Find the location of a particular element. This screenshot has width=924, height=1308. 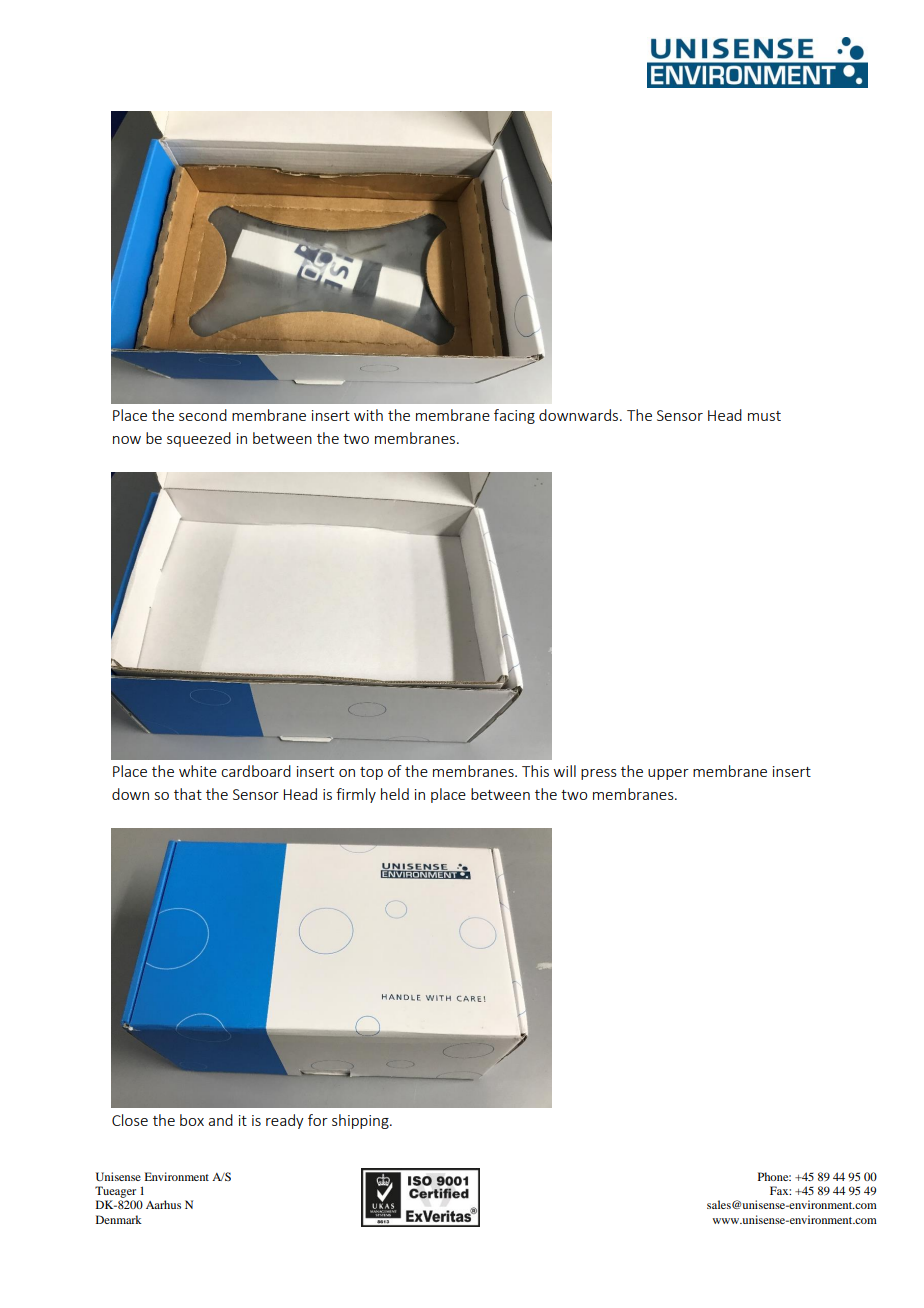

held is located at coordinates (395, 794).
